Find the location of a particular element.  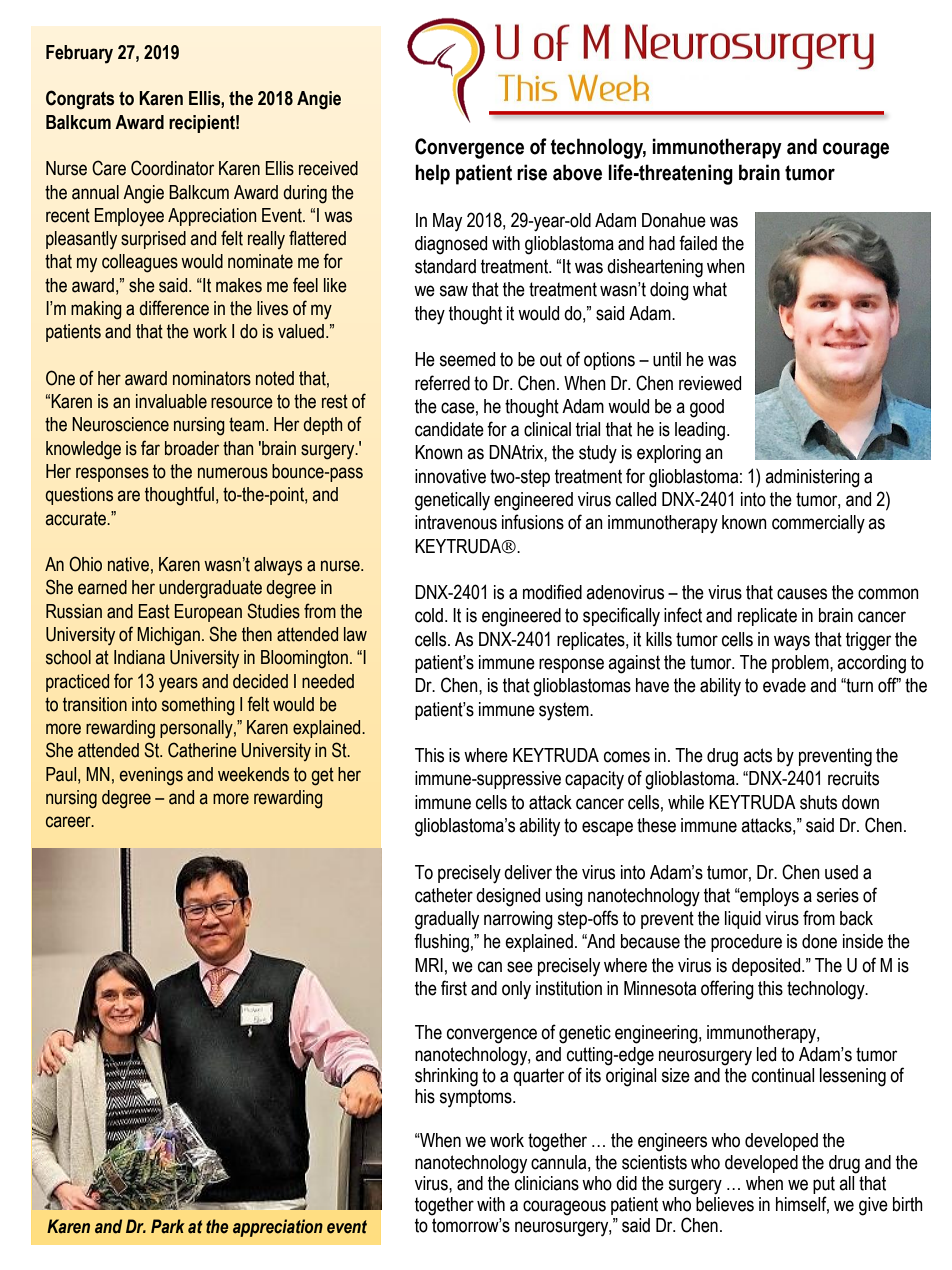

far is located at coordinates (150, 448).
